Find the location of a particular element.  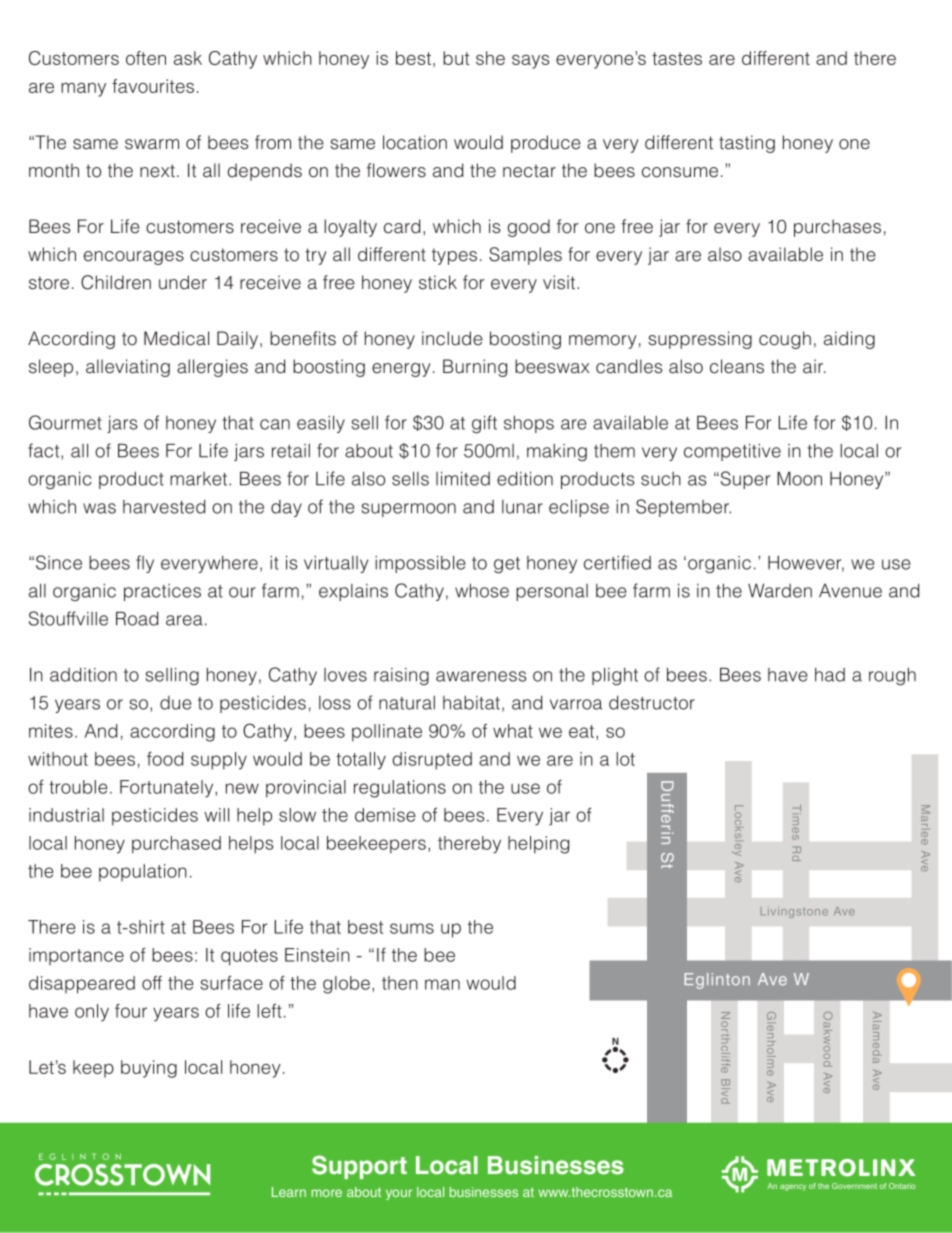

competitive is located at coordinates (732, 452).
